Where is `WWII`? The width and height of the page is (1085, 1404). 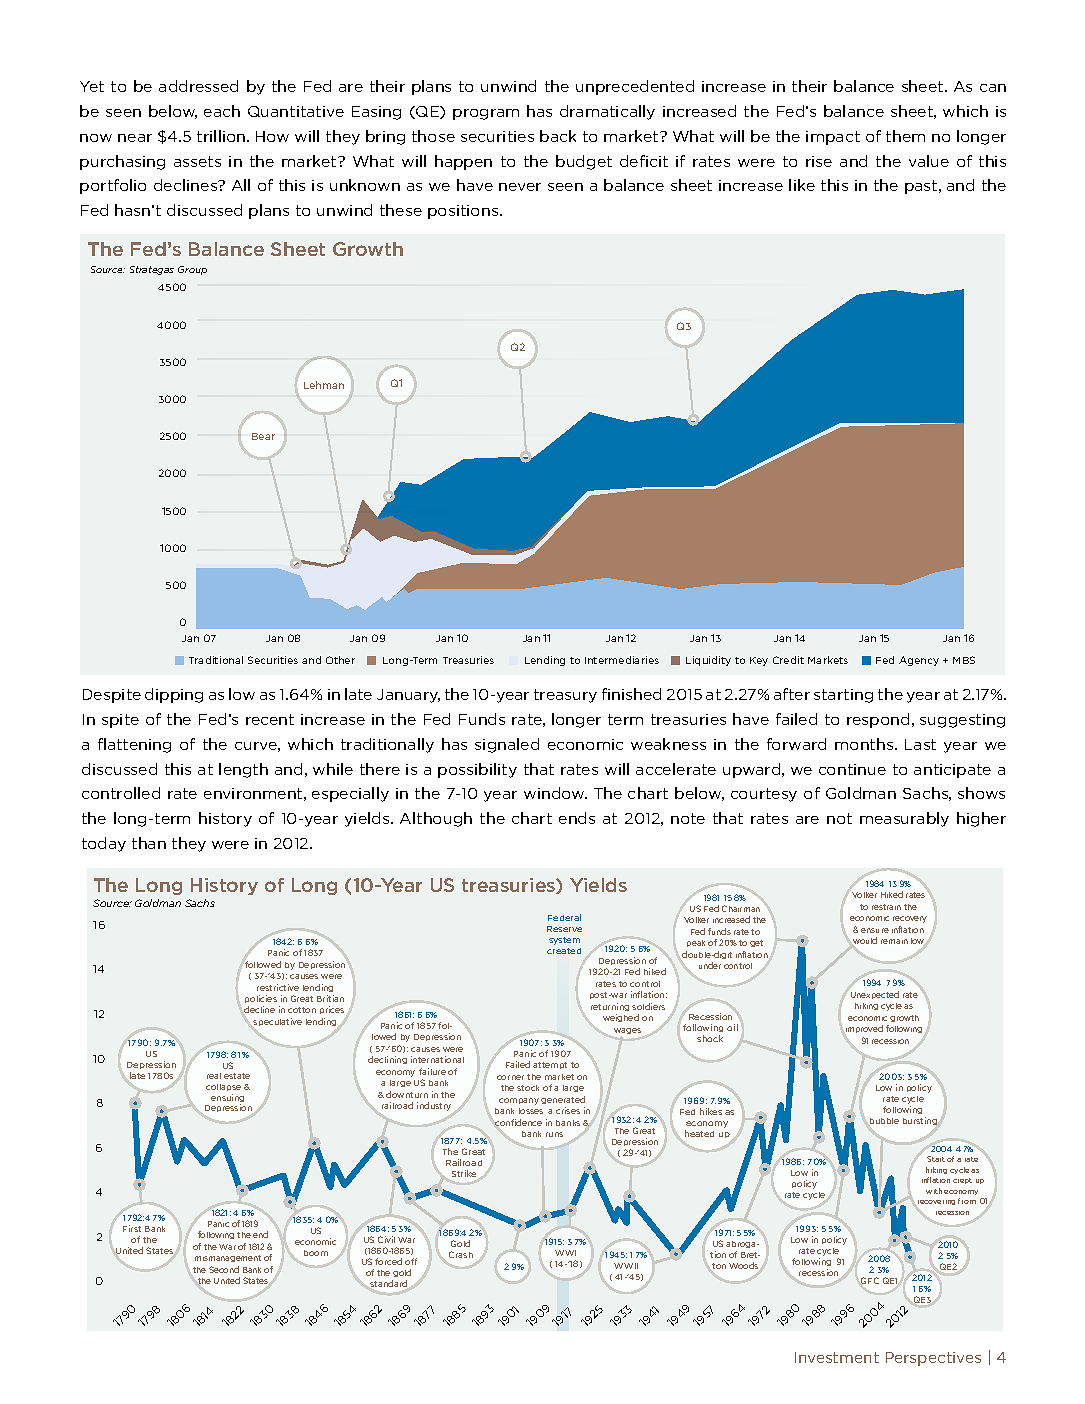 WWII is located at coordinates (626, 1266).
